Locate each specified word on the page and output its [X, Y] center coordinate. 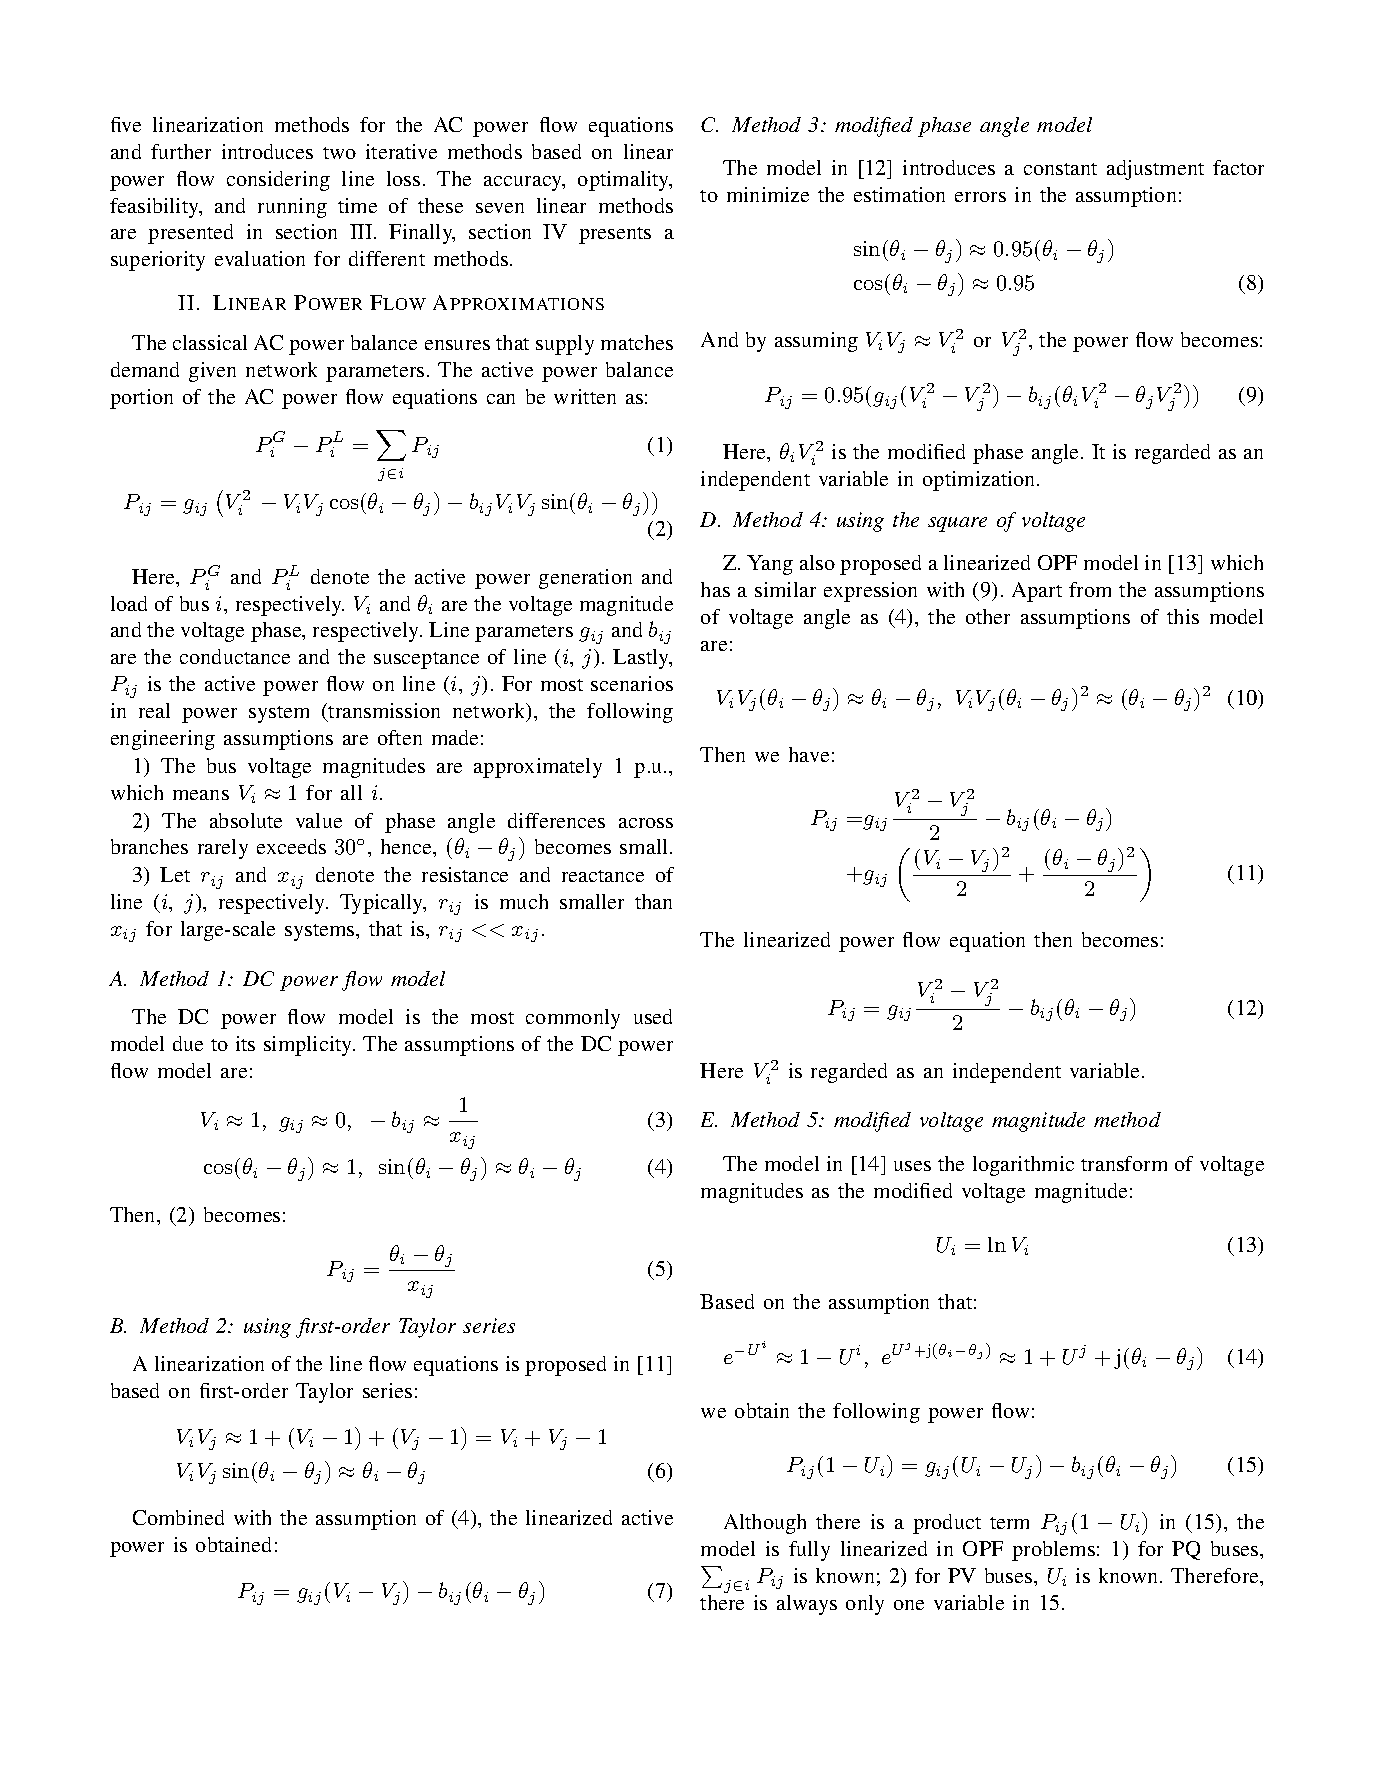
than [653, 901]
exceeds [291, 846]
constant [1060, 169]
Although [765, 1524]
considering [278, 181]
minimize [768, 194]
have [809, 754]
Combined [178, 1517]
